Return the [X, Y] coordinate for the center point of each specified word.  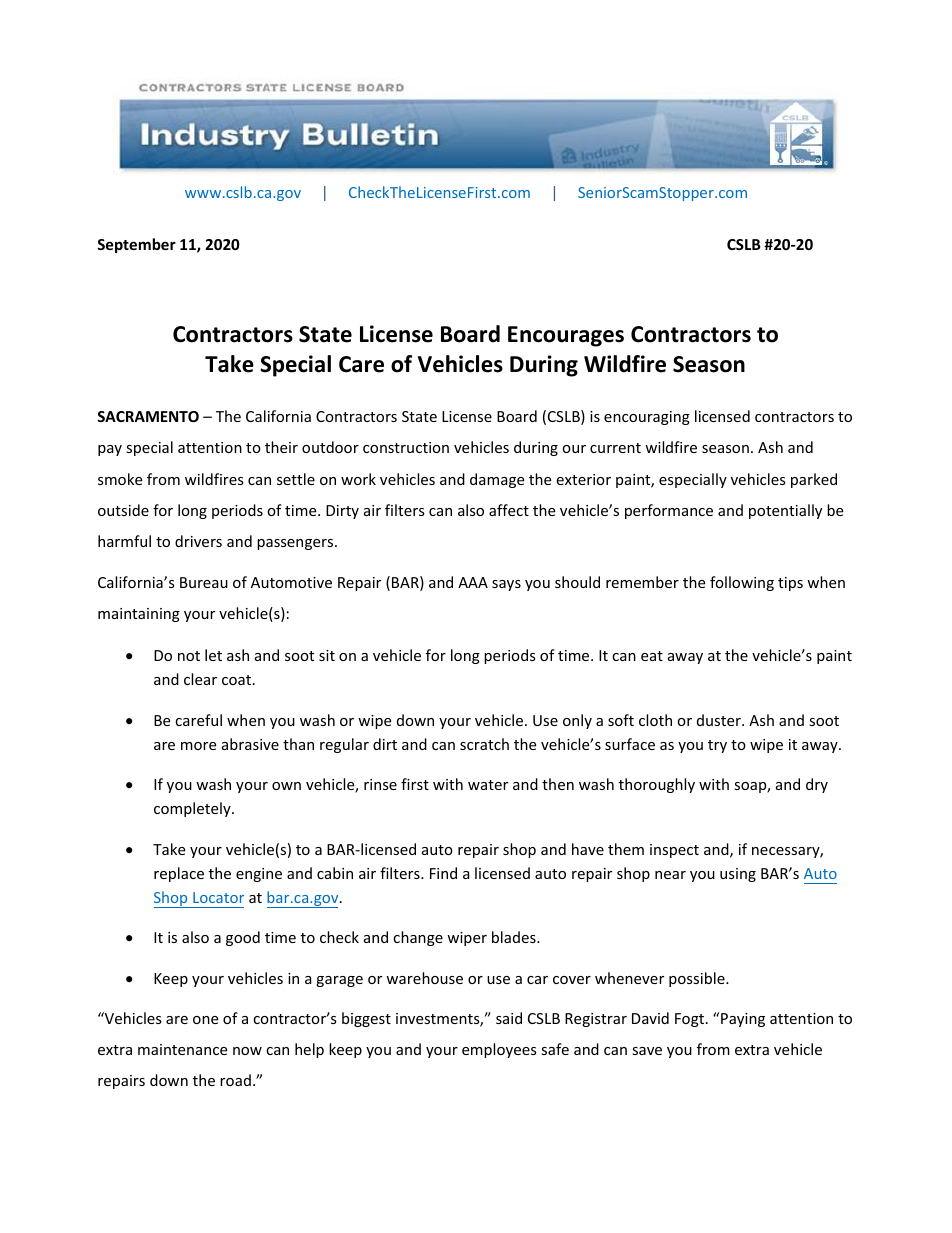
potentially [785, 511]
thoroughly [657, 785]
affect [509, 510]
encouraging [647, 418]
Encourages [566, 336]
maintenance [182, 1049]
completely [193, 809]
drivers [198, 541]
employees [499, 1050]
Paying [743, 1020]
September [136, 245]
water [488, 785]
